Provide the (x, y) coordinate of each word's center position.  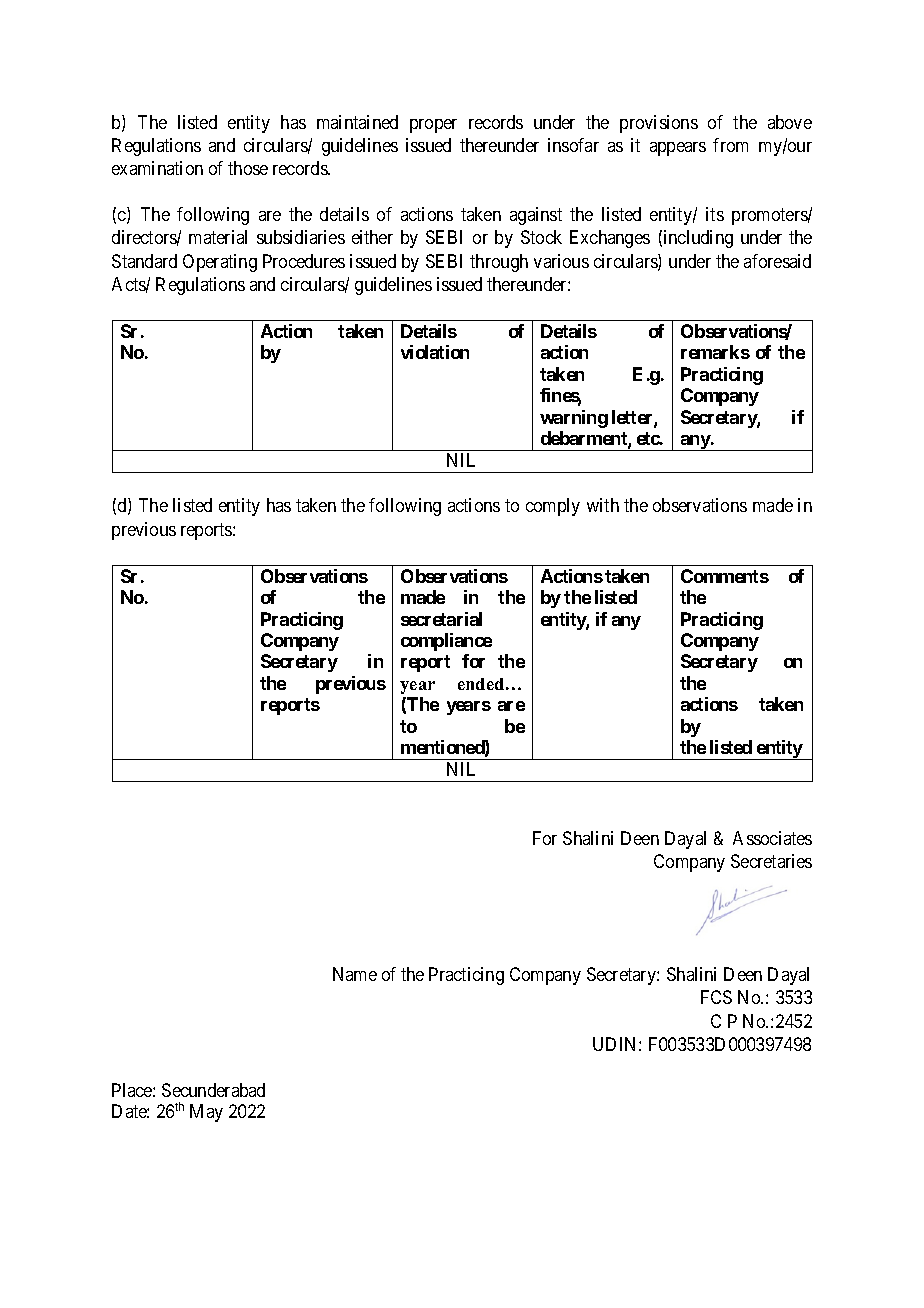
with (603, 505)
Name (355, 974)
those (248, 168)
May (206, 1113)
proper (433, 126)
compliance (446, 642)
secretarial (441, 619)
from (730, 145)
